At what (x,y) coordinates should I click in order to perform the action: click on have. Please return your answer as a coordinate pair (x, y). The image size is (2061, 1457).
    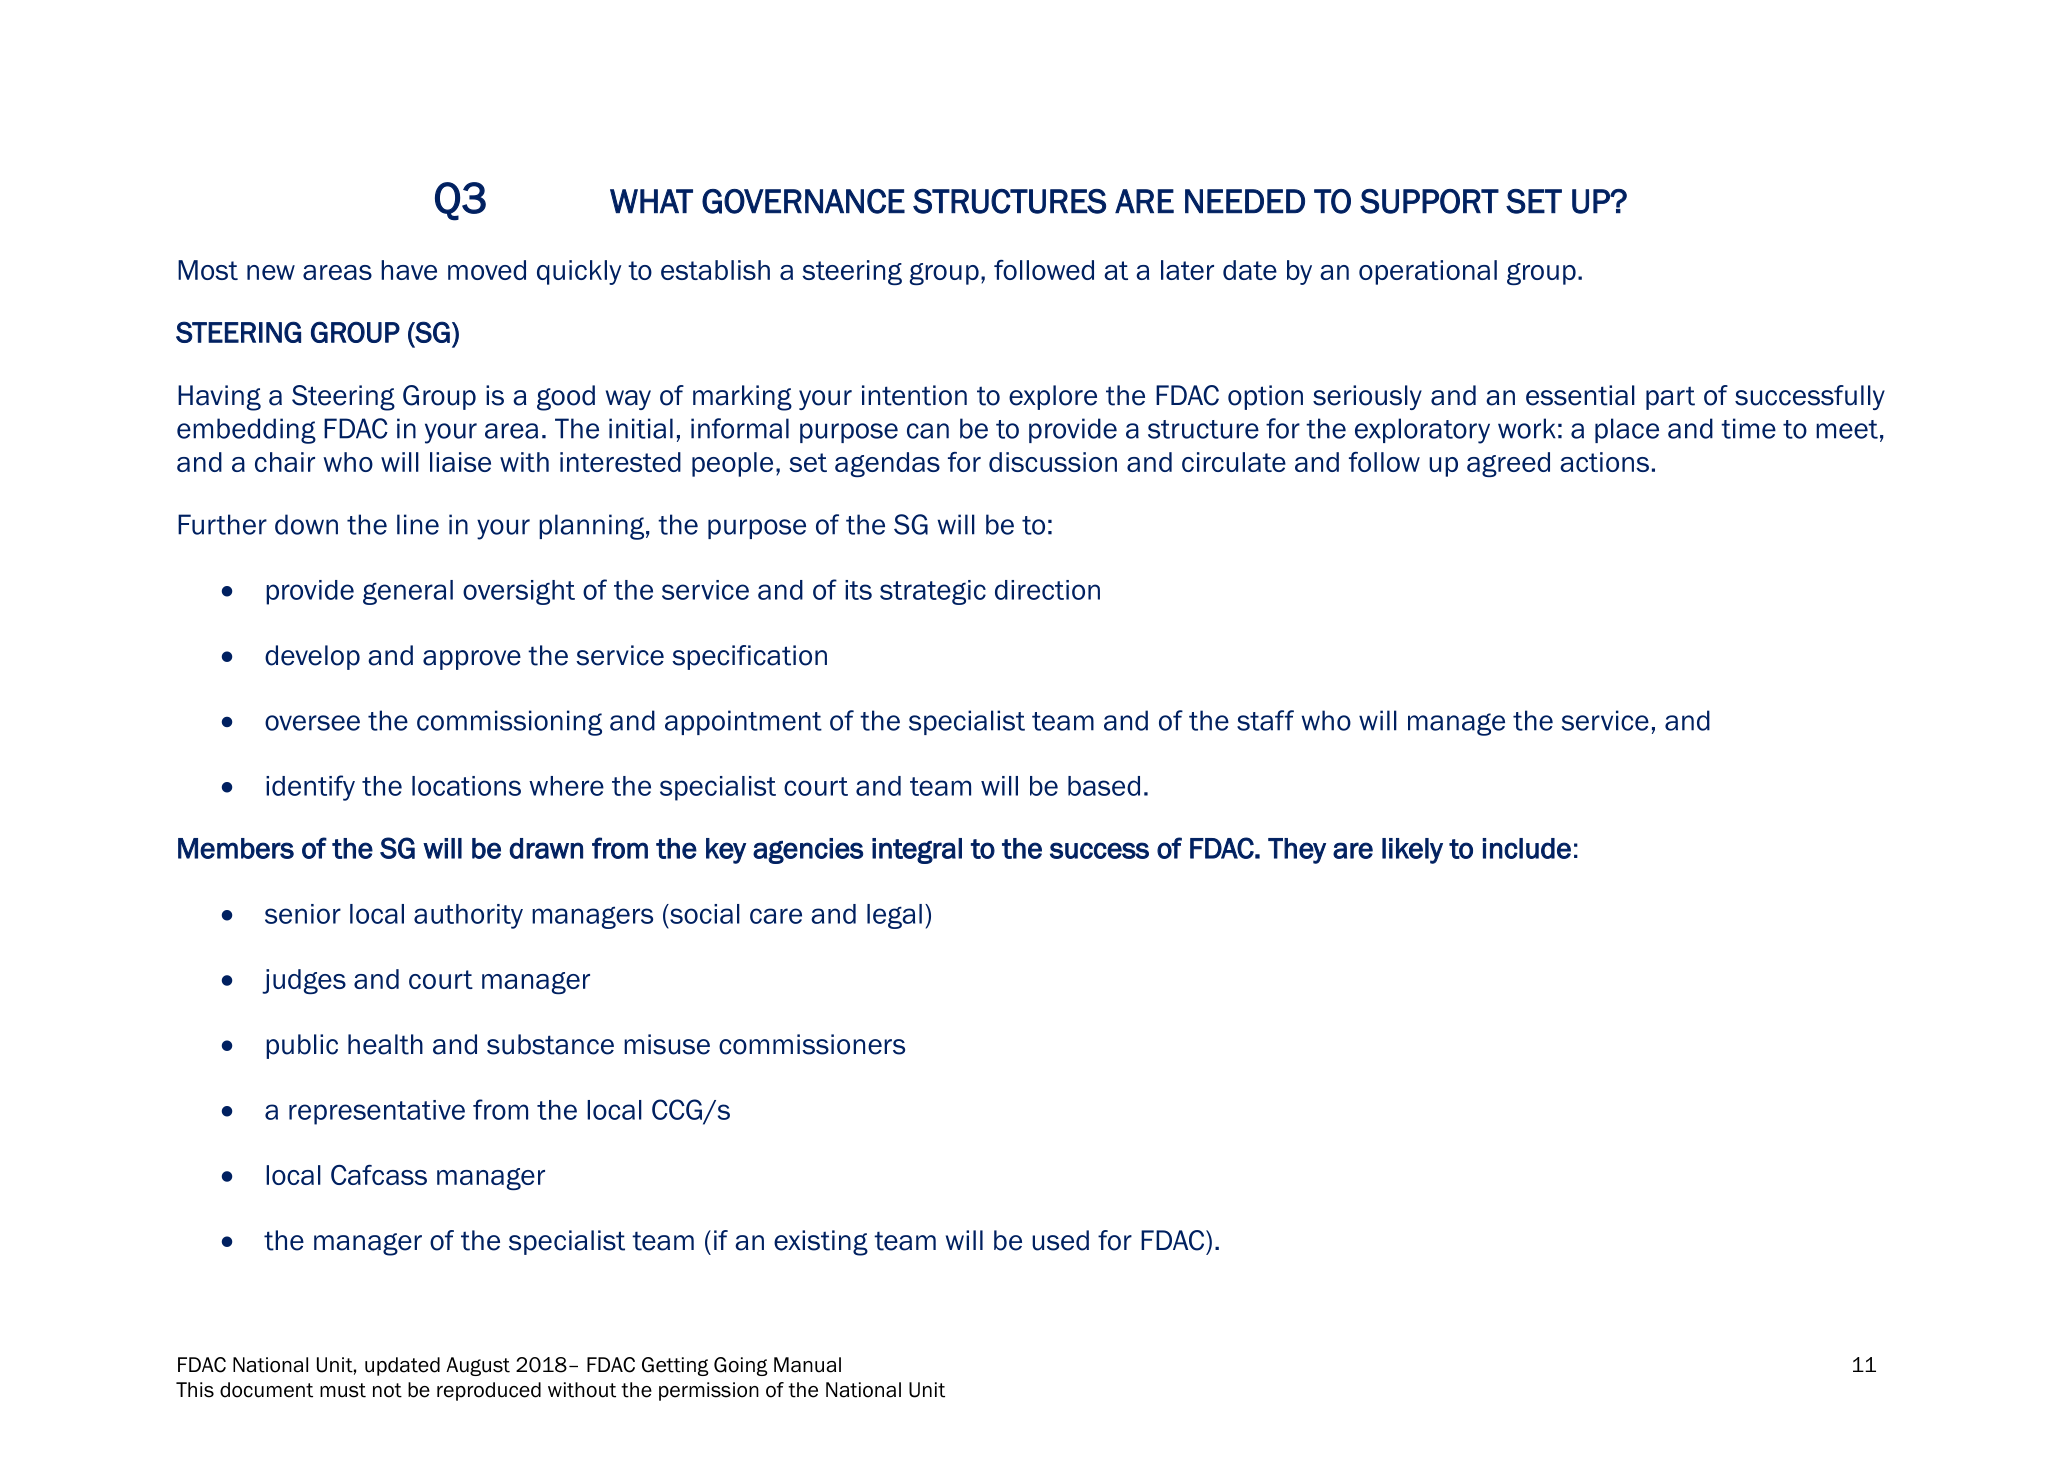
    Looking at the image, I should click on (409, 270).
